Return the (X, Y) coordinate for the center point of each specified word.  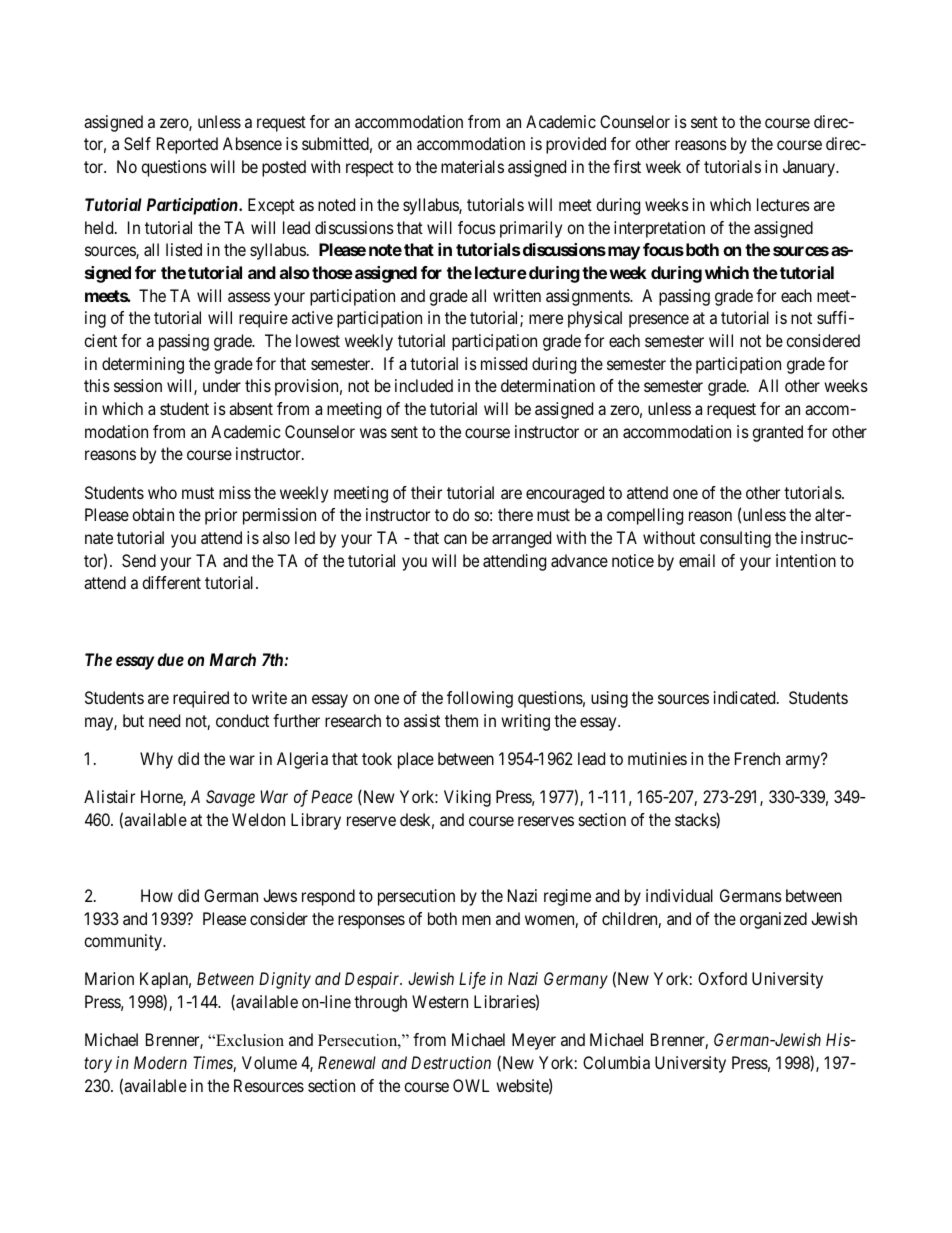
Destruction (451, 1062)
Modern (160, 1062)
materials (472, 166)
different (171, 582)
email (697, 560)
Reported (187, 145)
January (810, 168)
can (455, 539)
